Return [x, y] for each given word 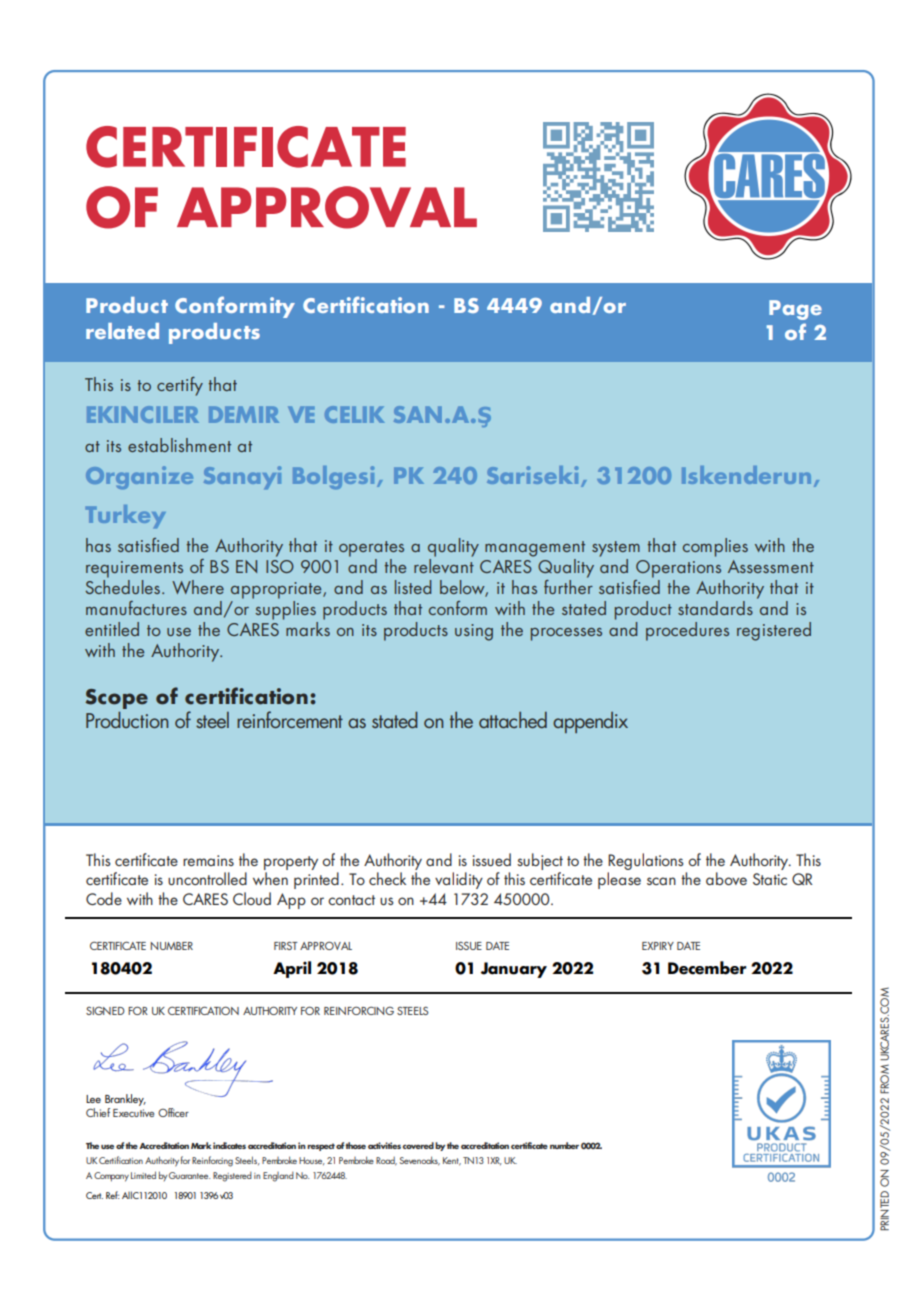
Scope [116, 699]
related [122, 331]
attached [513, 720]
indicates [229, 1145]
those [355, 1145]
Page [795, 310]
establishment [179, 445]
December [707, 968]
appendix [590, 722]
